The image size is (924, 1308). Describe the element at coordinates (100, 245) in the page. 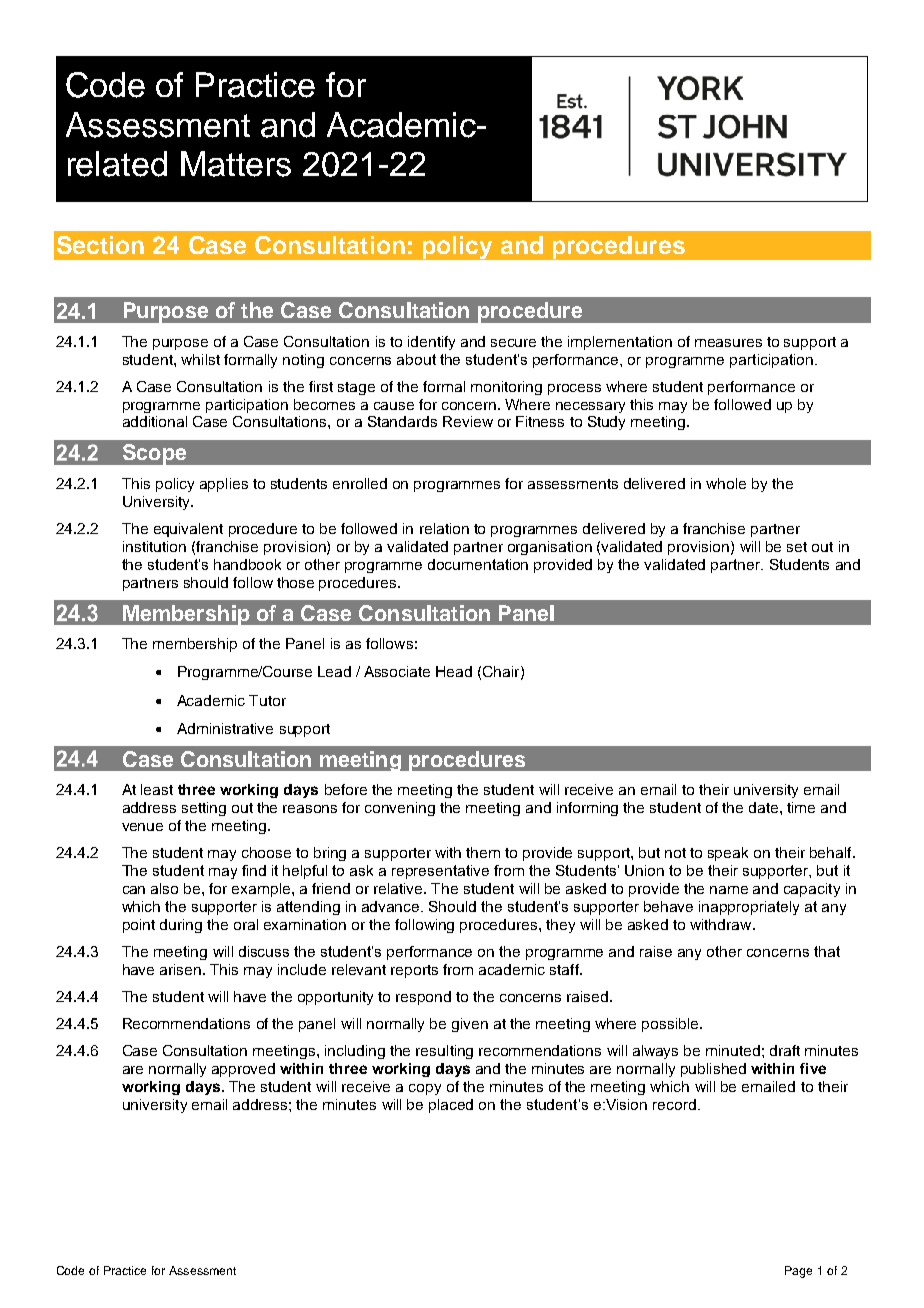

I see `Section` at that location.
